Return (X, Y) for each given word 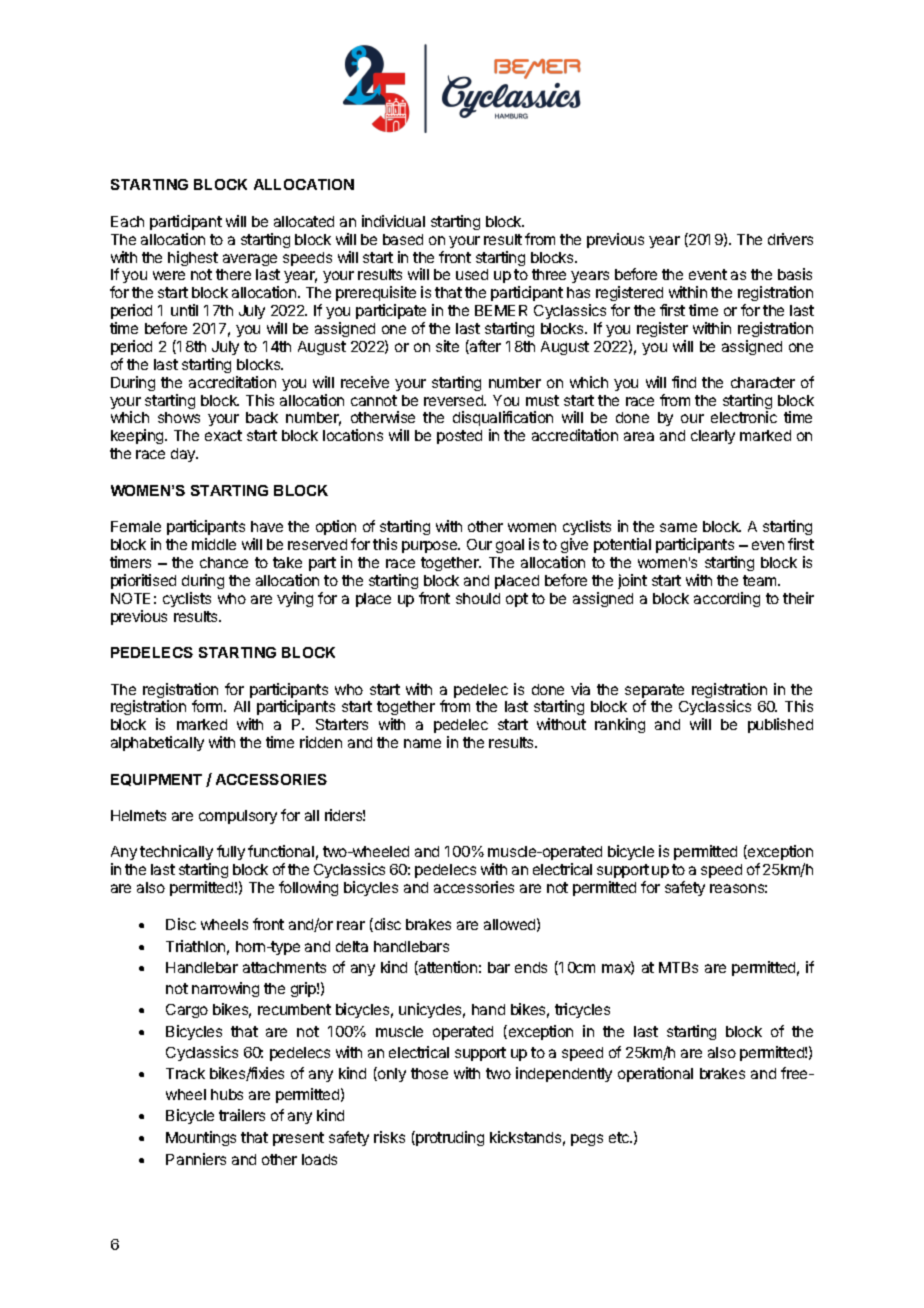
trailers (242, 1115)
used (472, 274)
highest (193, 258)
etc (620, 1137)
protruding (449, 1138)
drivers (790, 239)
